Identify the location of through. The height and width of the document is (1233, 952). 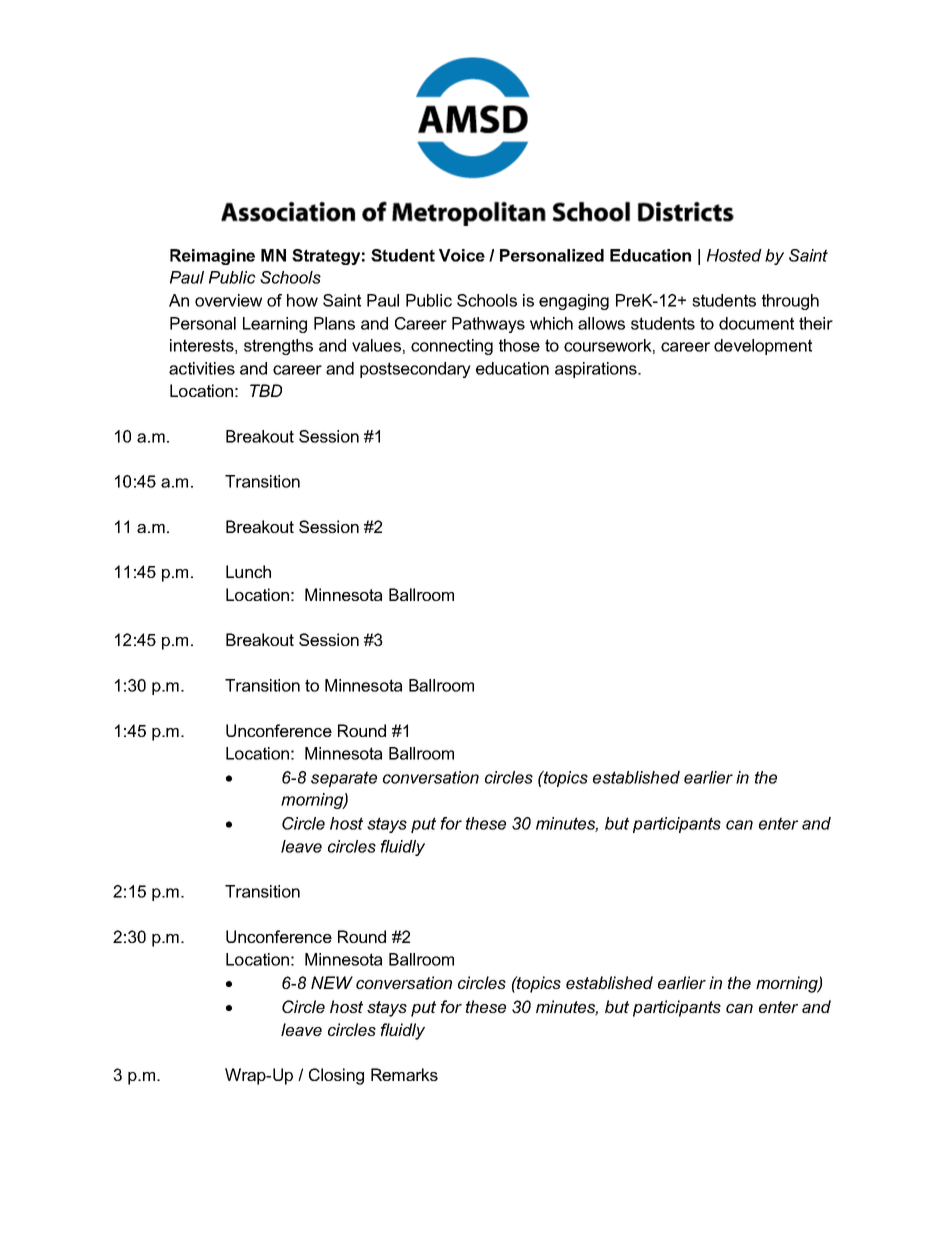
(790, 302).
